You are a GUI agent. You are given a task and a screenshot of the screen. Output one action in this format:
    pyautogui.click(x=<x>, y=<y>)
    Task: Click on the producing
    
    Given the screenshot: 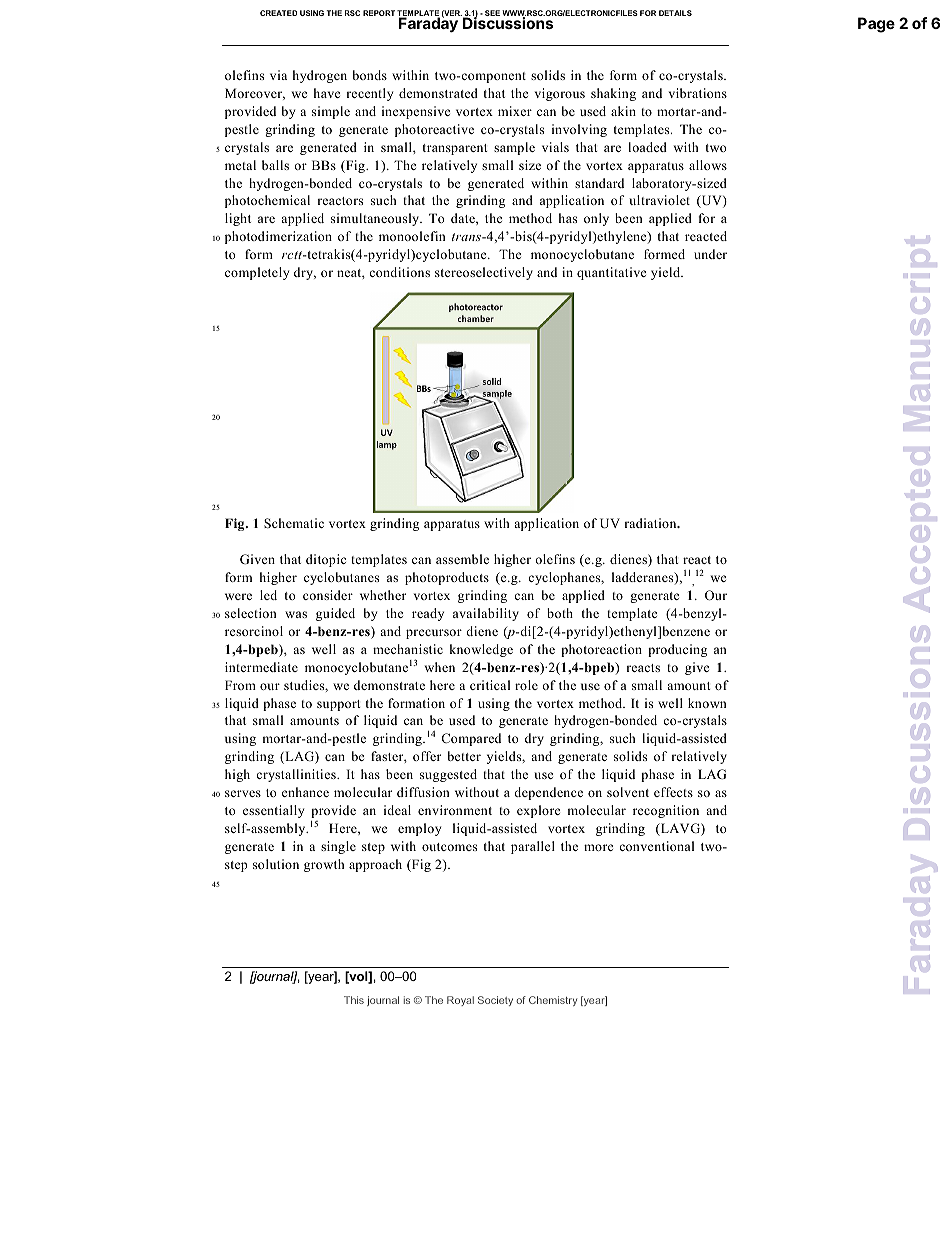 What is the action you would take?
    pyautogui.click(x=677, y=650)
